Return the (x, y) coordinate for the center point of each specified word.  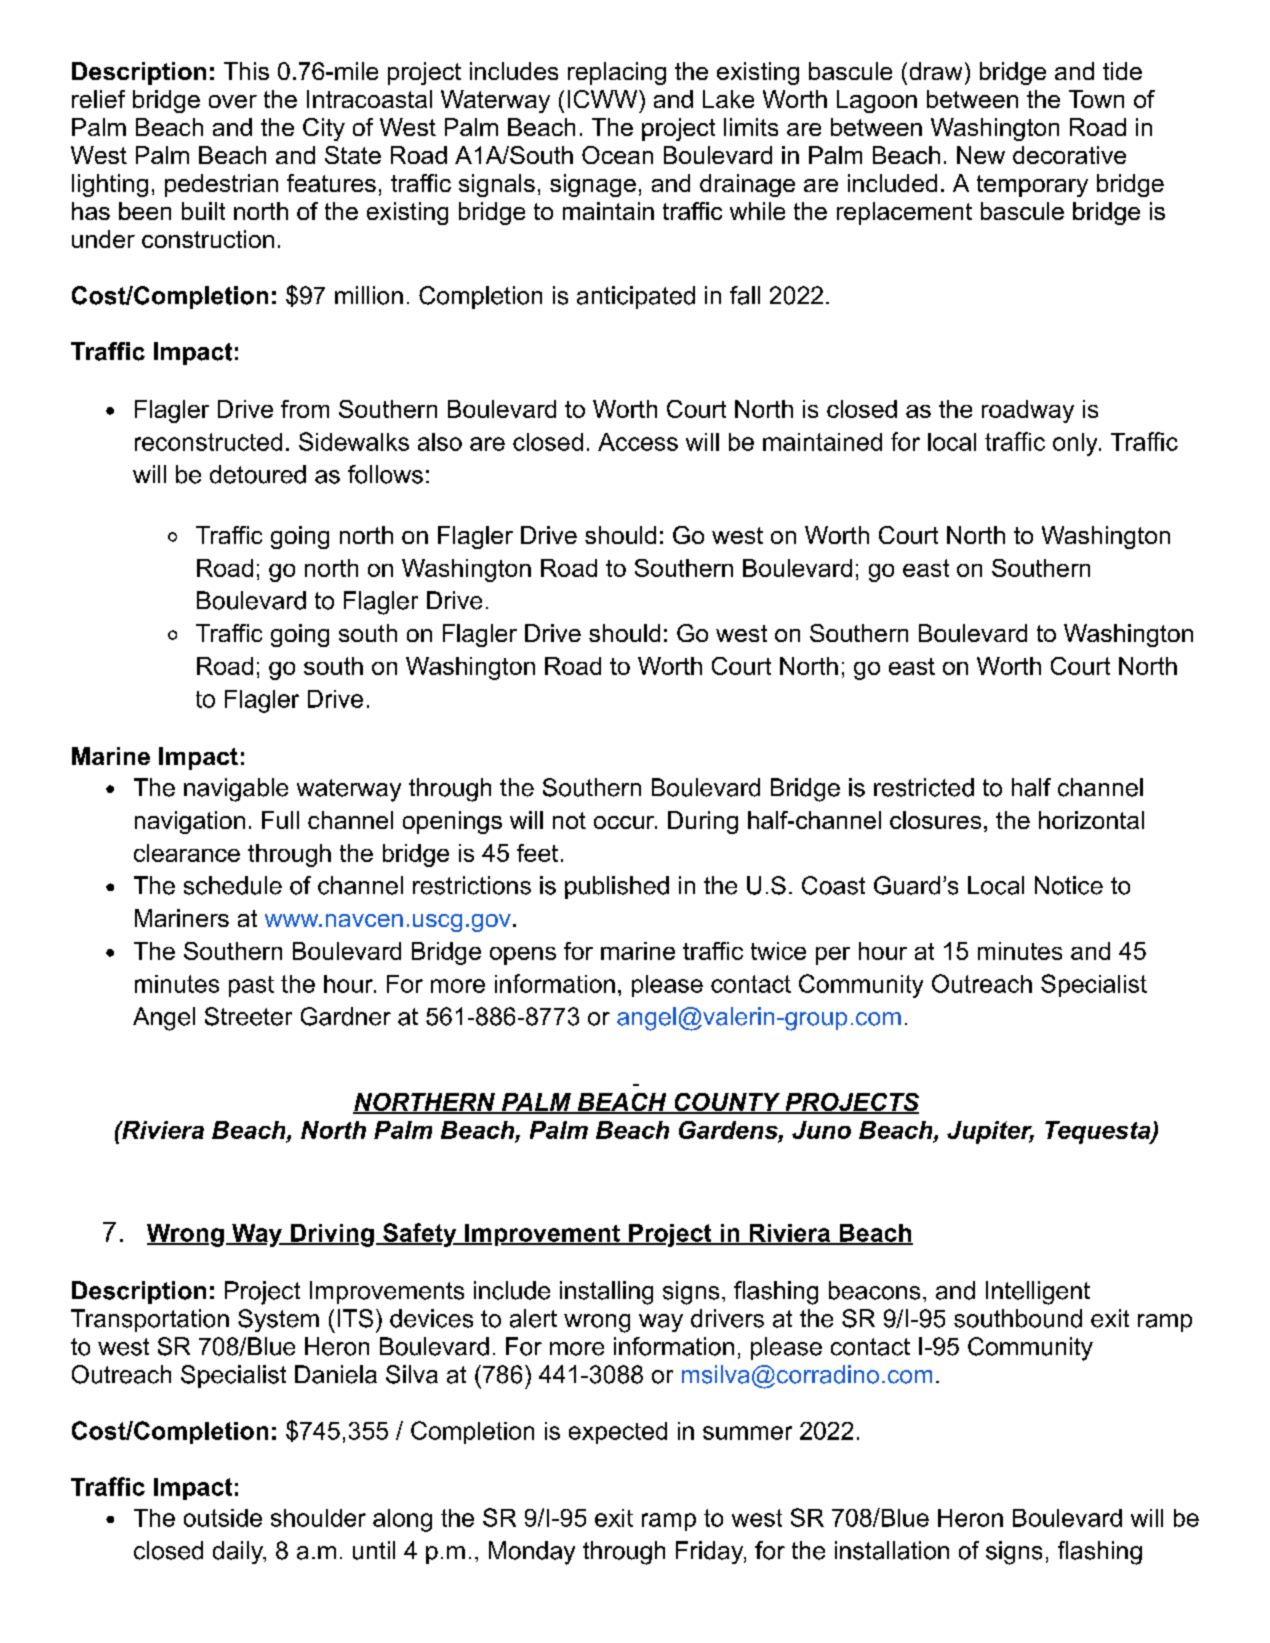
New (981, 155)
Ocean (617, 155)
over (233, 101)
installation (892, 1550)
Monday (532, 1553)
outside (223, 1518)
